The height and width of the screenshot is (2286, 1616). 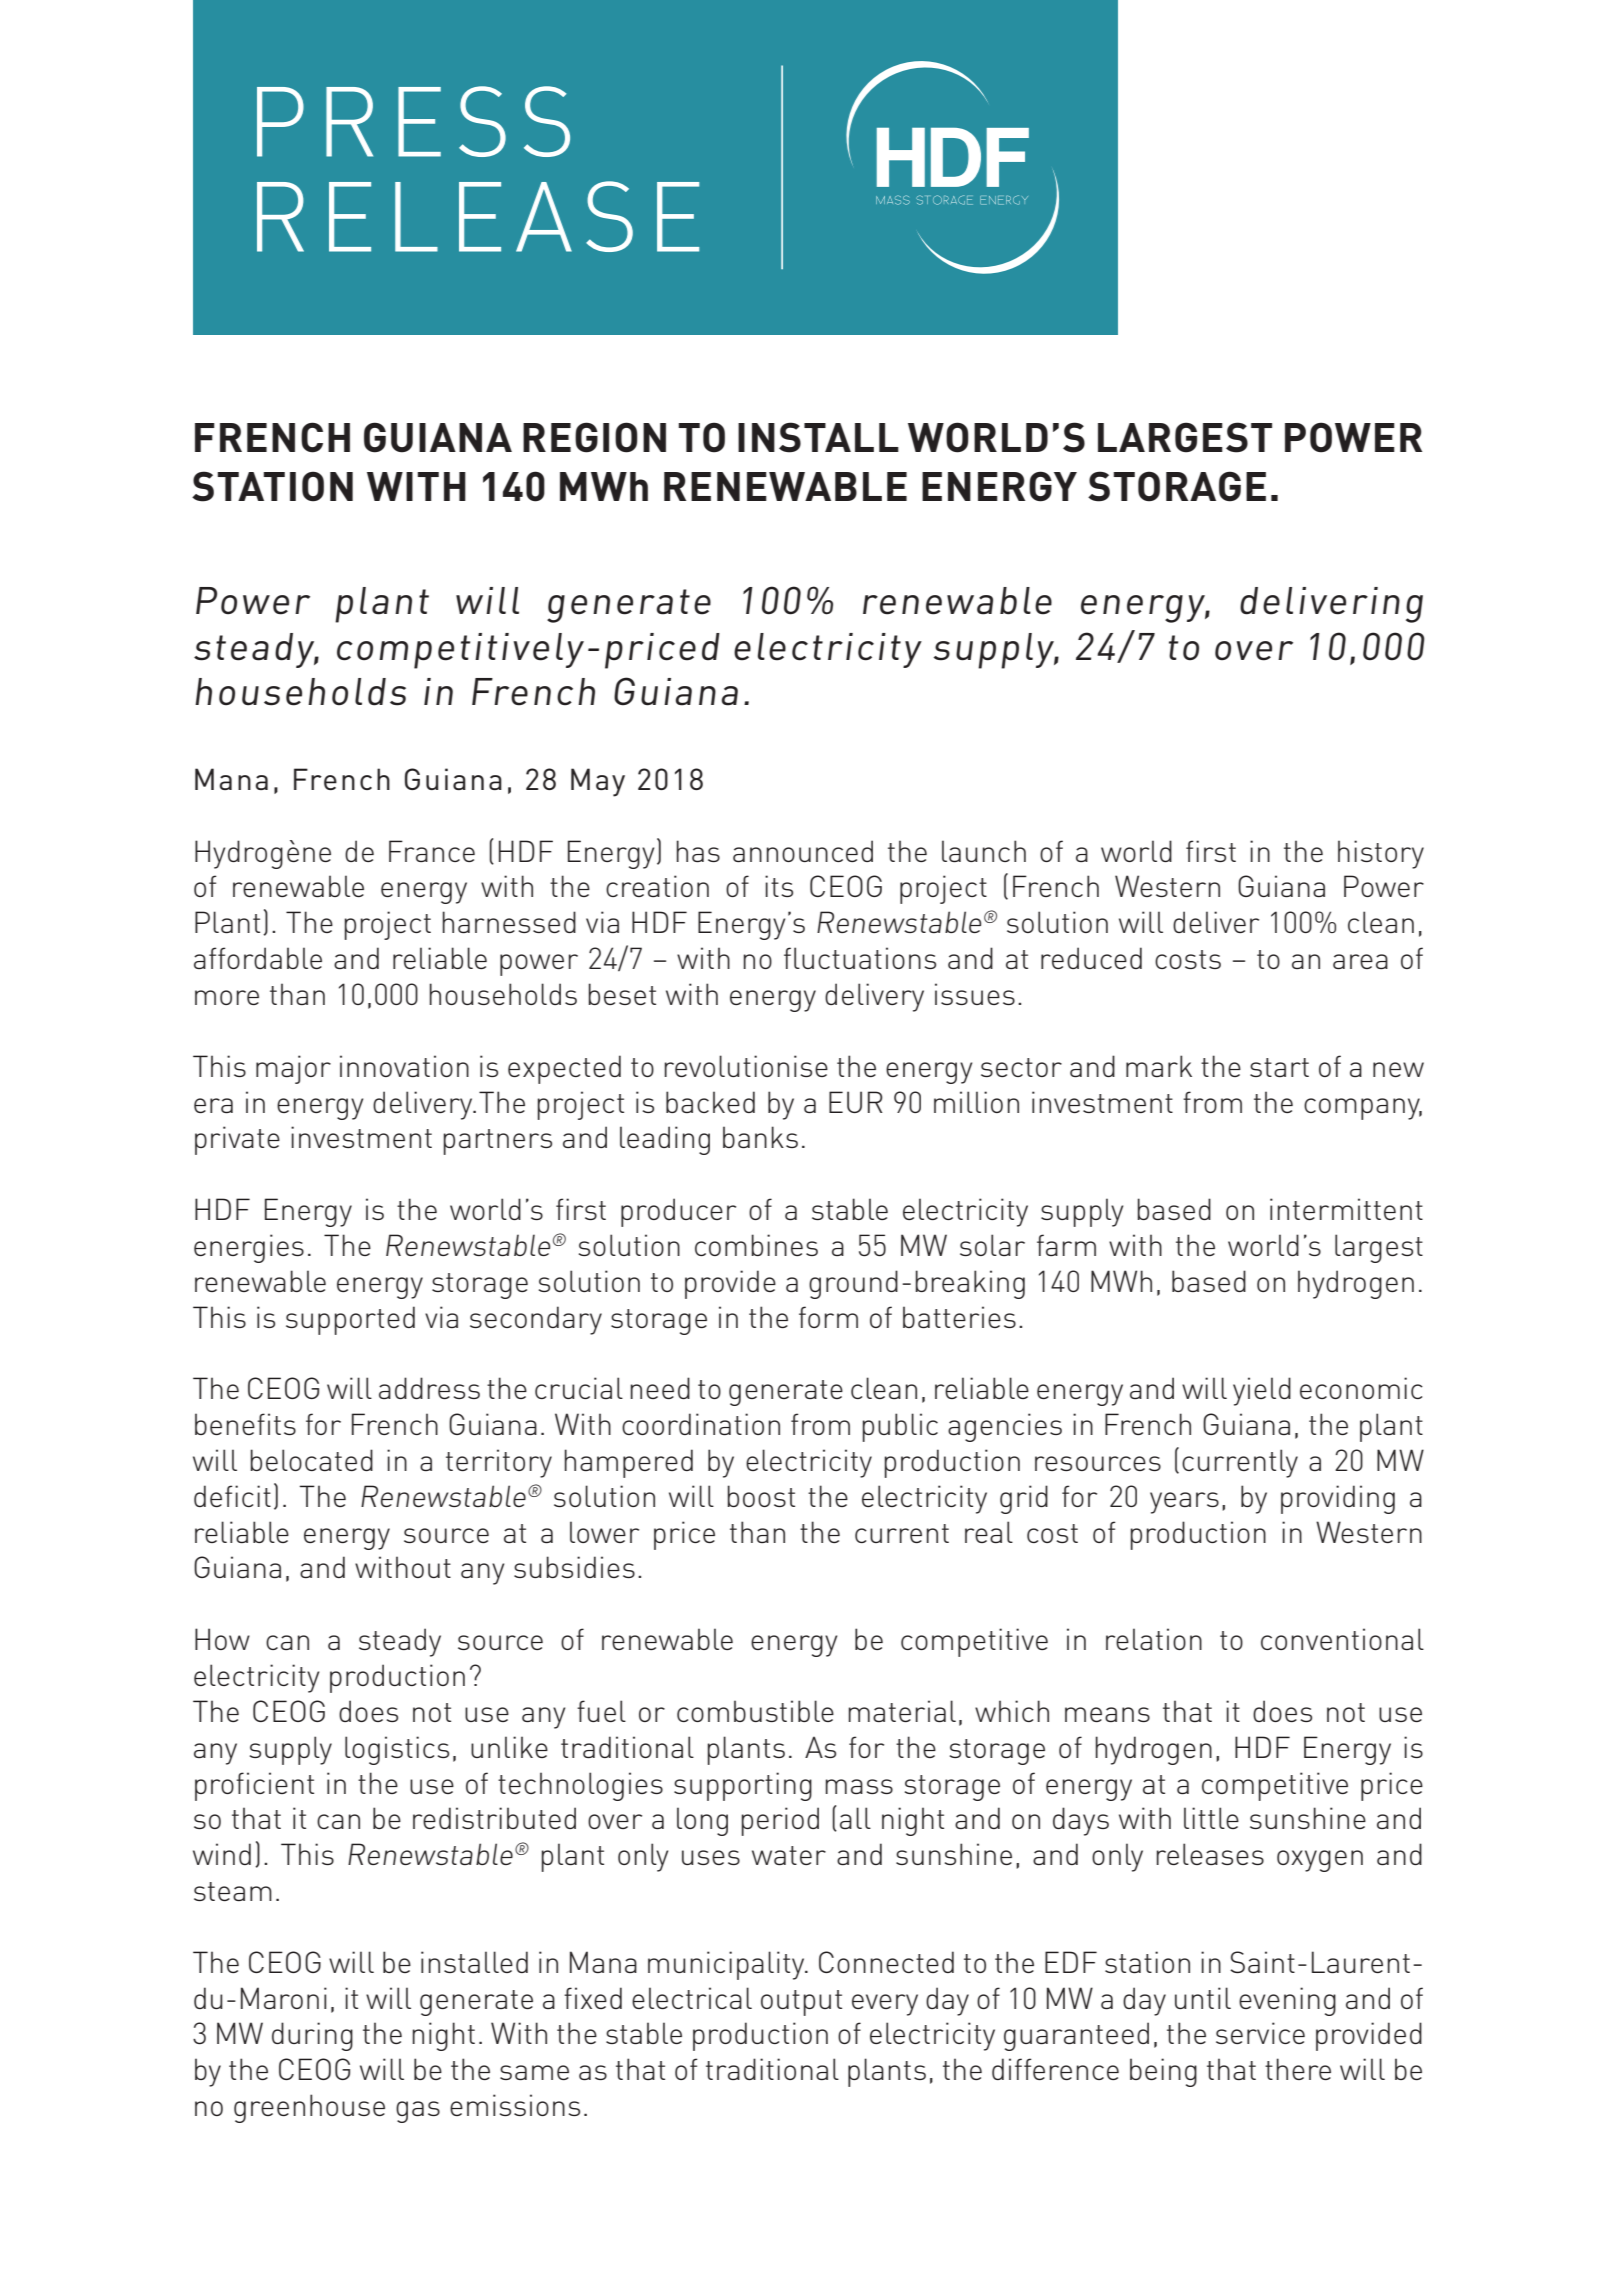 What do you see at coordinates (1360, 961) in the screenshot?
I see `area` at bounding box center [1360, 961].
